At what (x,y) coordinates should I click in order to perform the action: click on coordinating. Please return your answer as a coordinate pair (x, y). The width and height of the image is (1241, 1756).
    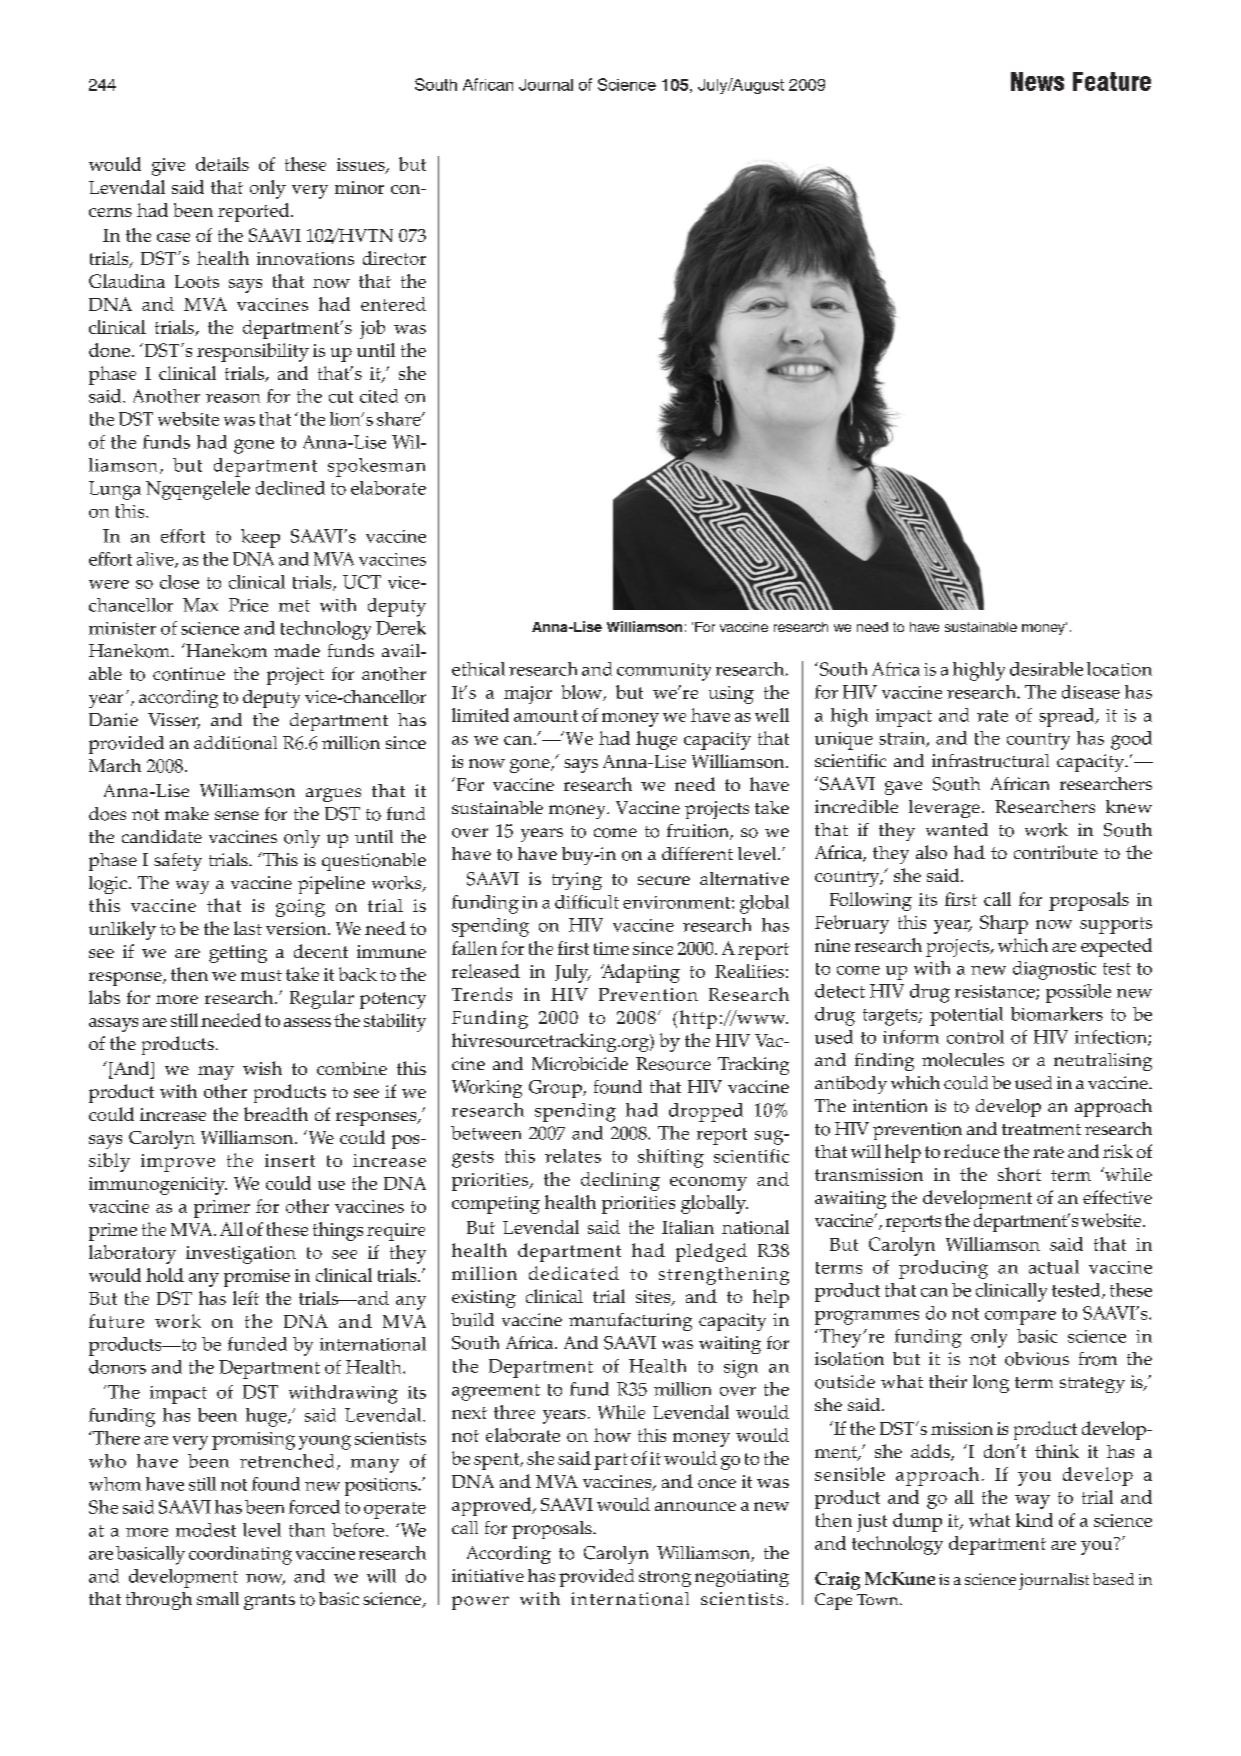
    Looking at the image, I should click on (240, 1555).
